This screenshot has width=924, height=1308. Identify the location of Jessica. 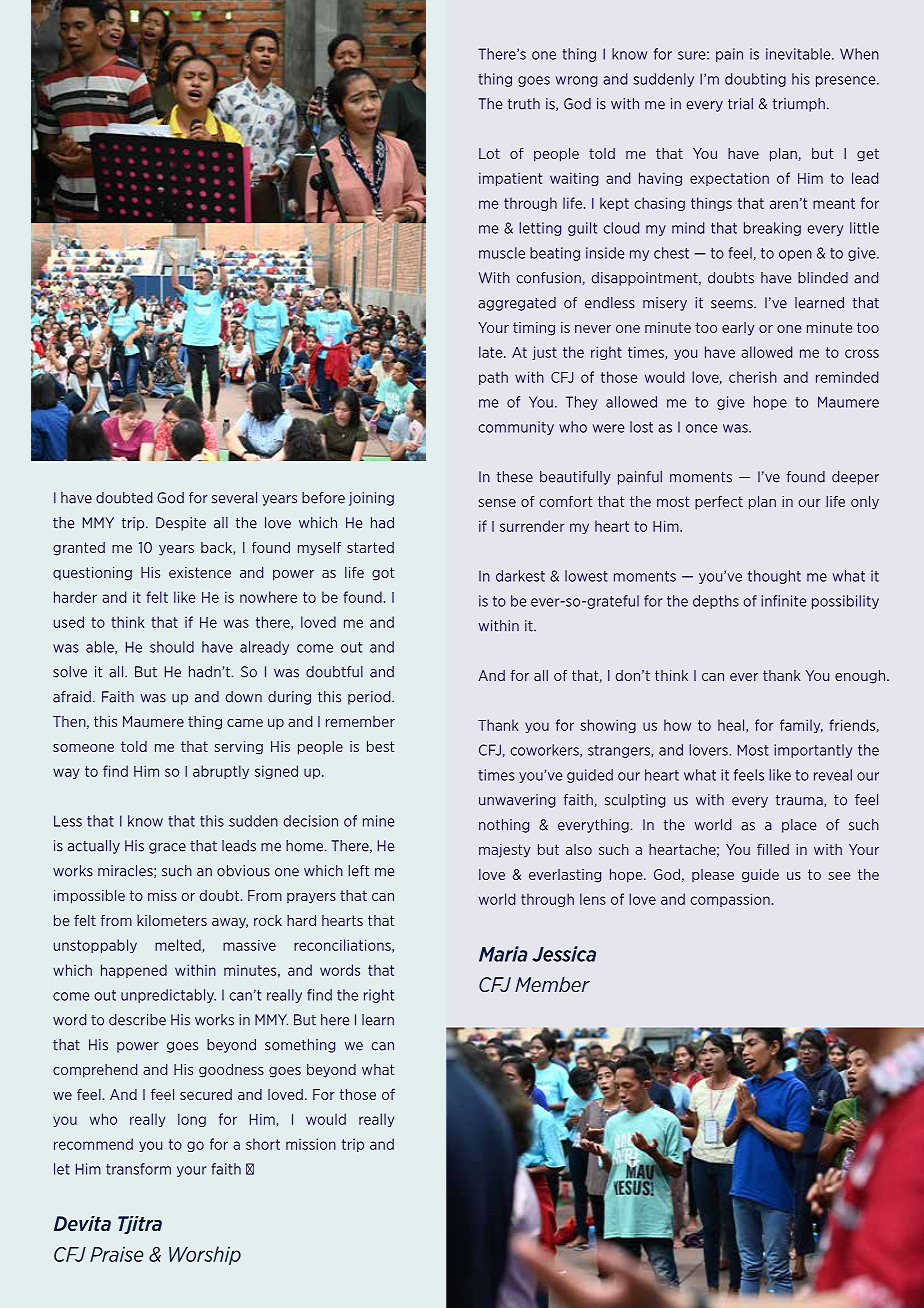
(564, 954).
